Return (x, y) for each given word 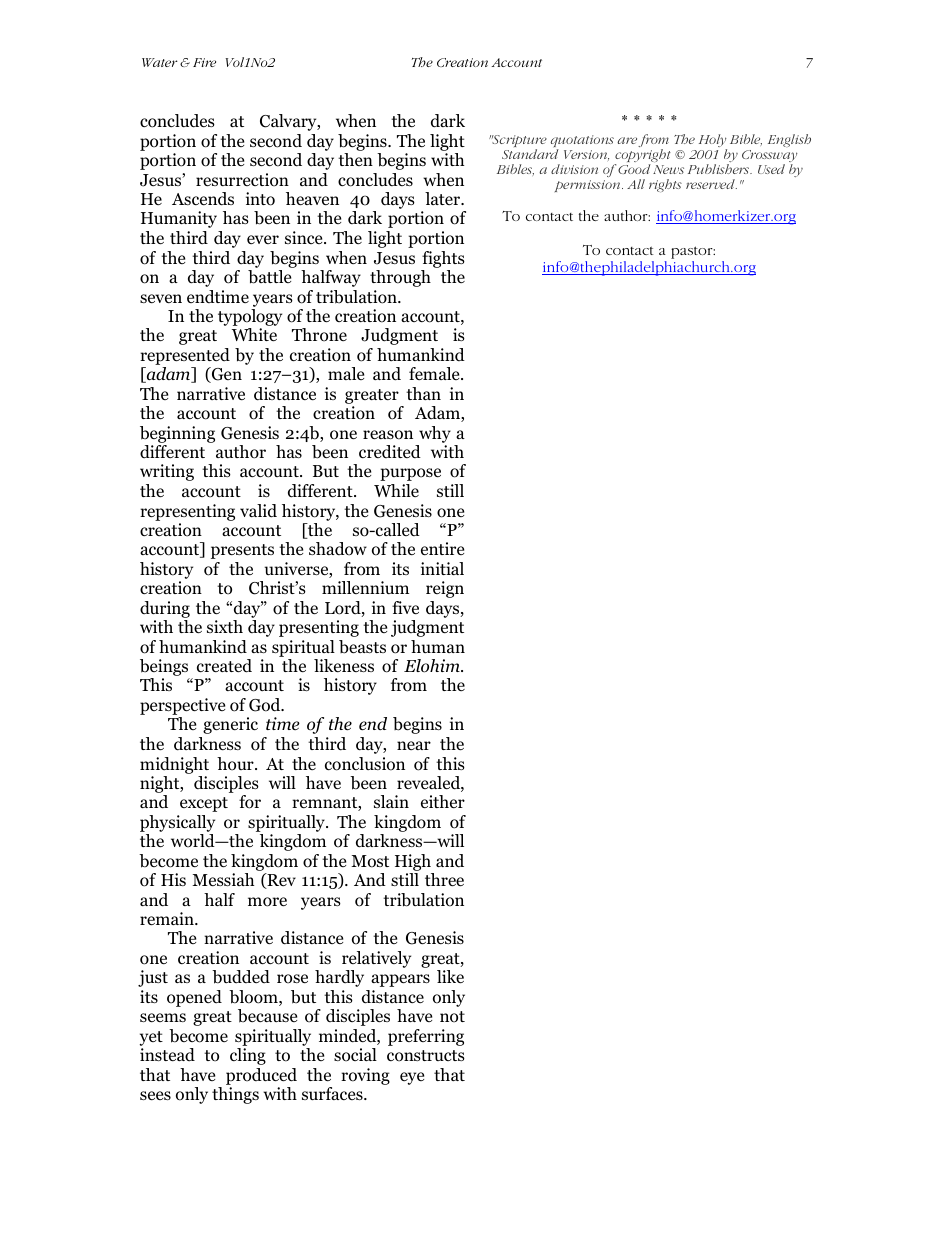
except (204, 804)
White (254, 335)
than (423, 393)
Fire (204, 62)
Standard (530, 154)
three (444, 880)
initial (442, 568)
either (443, 801)
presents (242, 551)
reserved (711, 184)
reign (445, 589)
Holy (713, 142)
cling (248, 1056)
